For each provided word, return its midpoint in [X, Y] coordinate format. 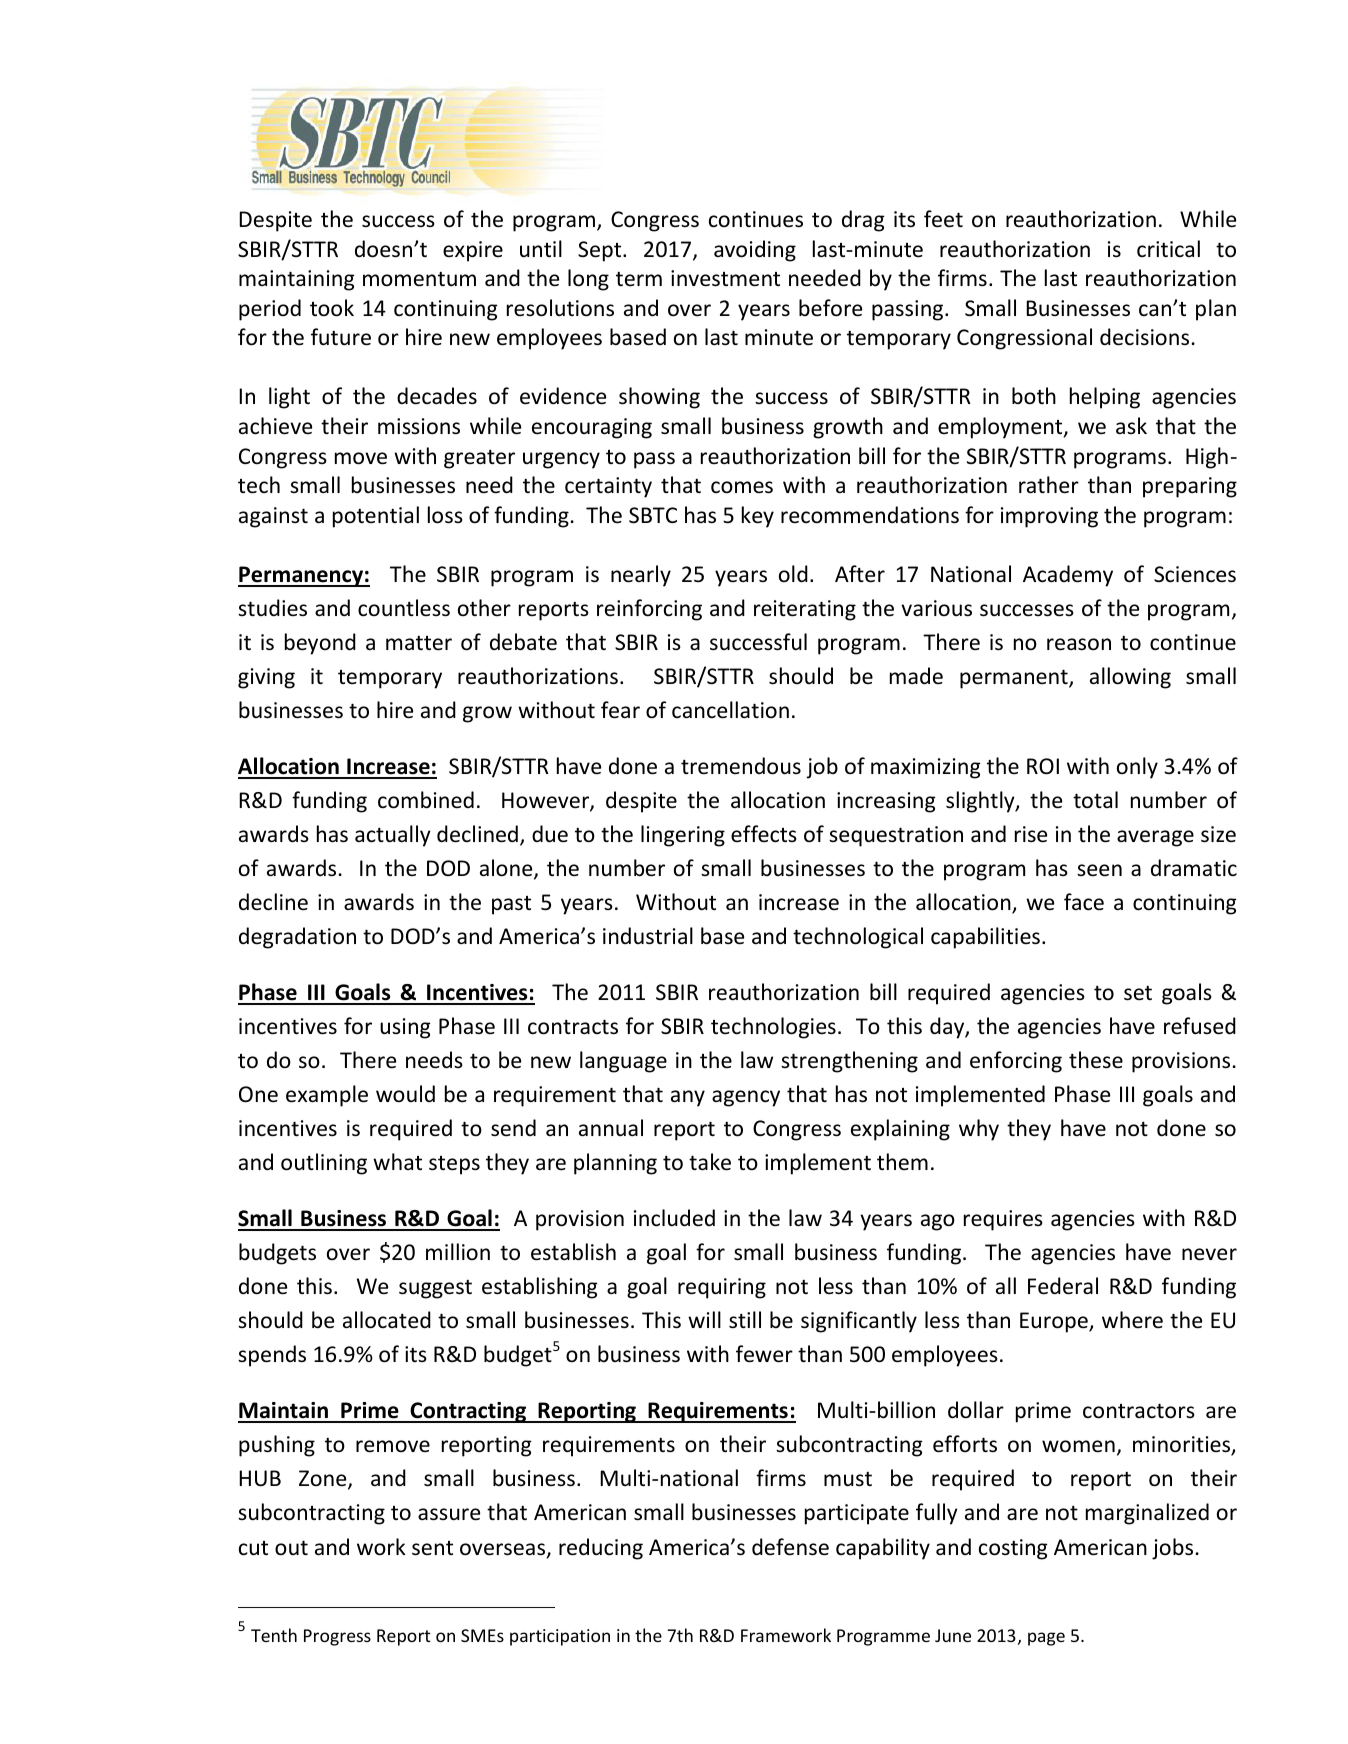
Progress [337, 1637]
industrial [648, 936]
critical [1168, 248]
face [1084, 902]
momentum [419, 279]
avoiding [755, 251]
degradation [297, 938]
